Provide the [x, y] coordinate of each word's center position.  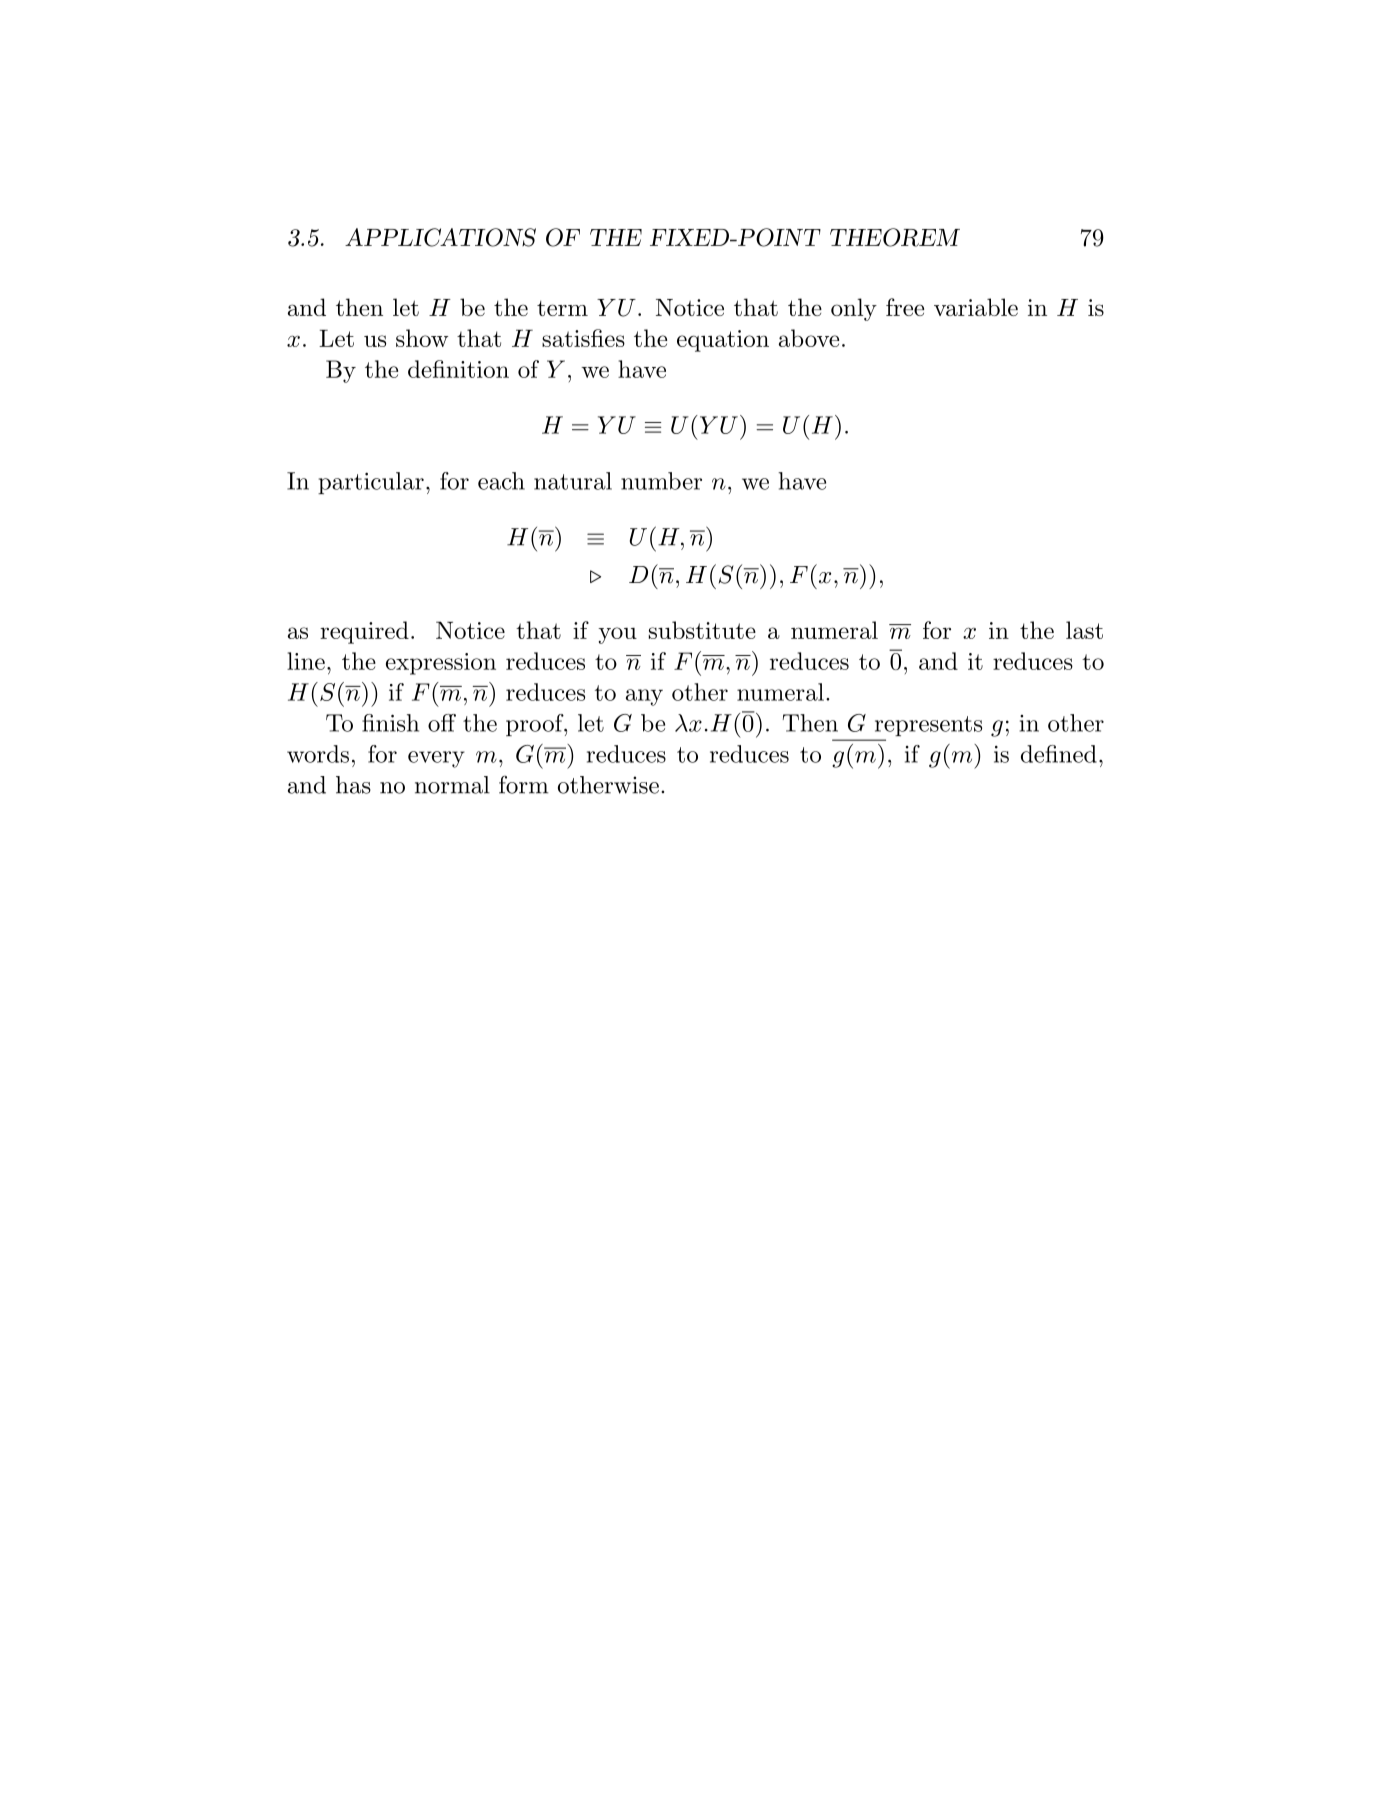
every [436, 759]
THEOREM [895, 237]
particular [371, 483]
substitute [702, 630]
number [661, 481]
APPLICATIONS [440, 237]
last [1084, 630]
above [809, 338]
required [364, 632]
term [562, 308]
